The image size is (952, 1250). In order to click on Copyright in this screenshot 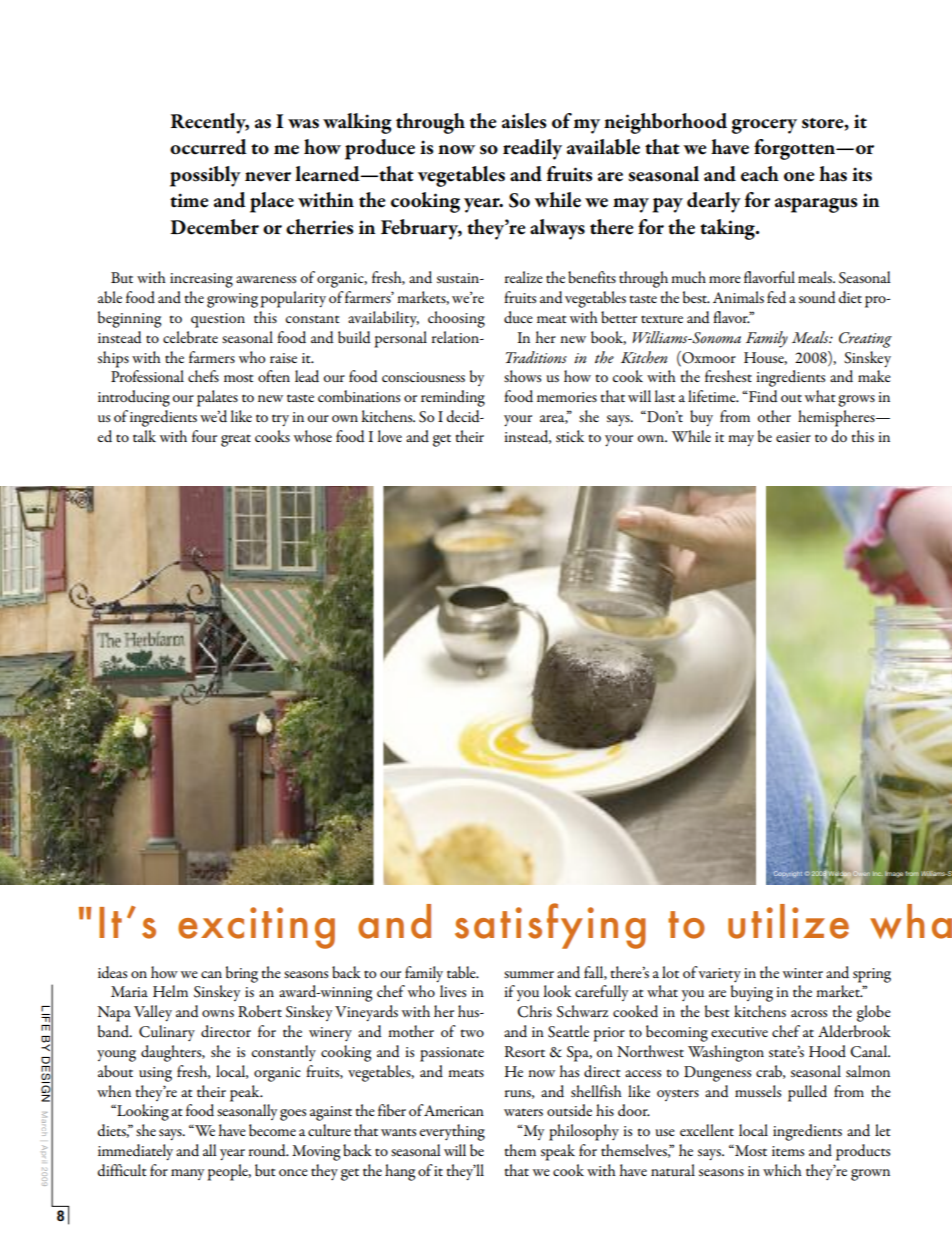, I will do `click(788, 874)`.
